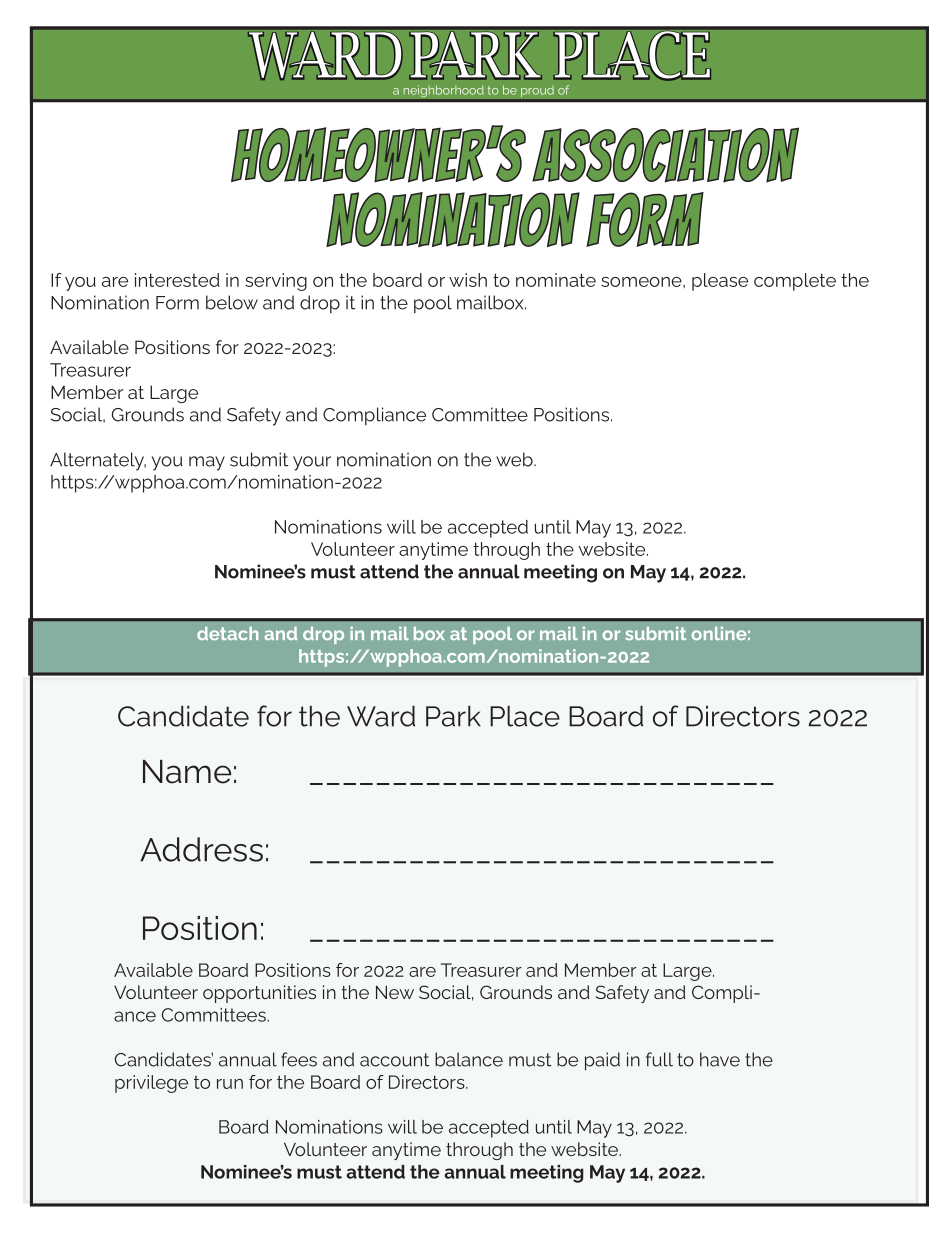  Describe the element at coordinates (443, 91) in the document. I see `neighborhood` at that location.
